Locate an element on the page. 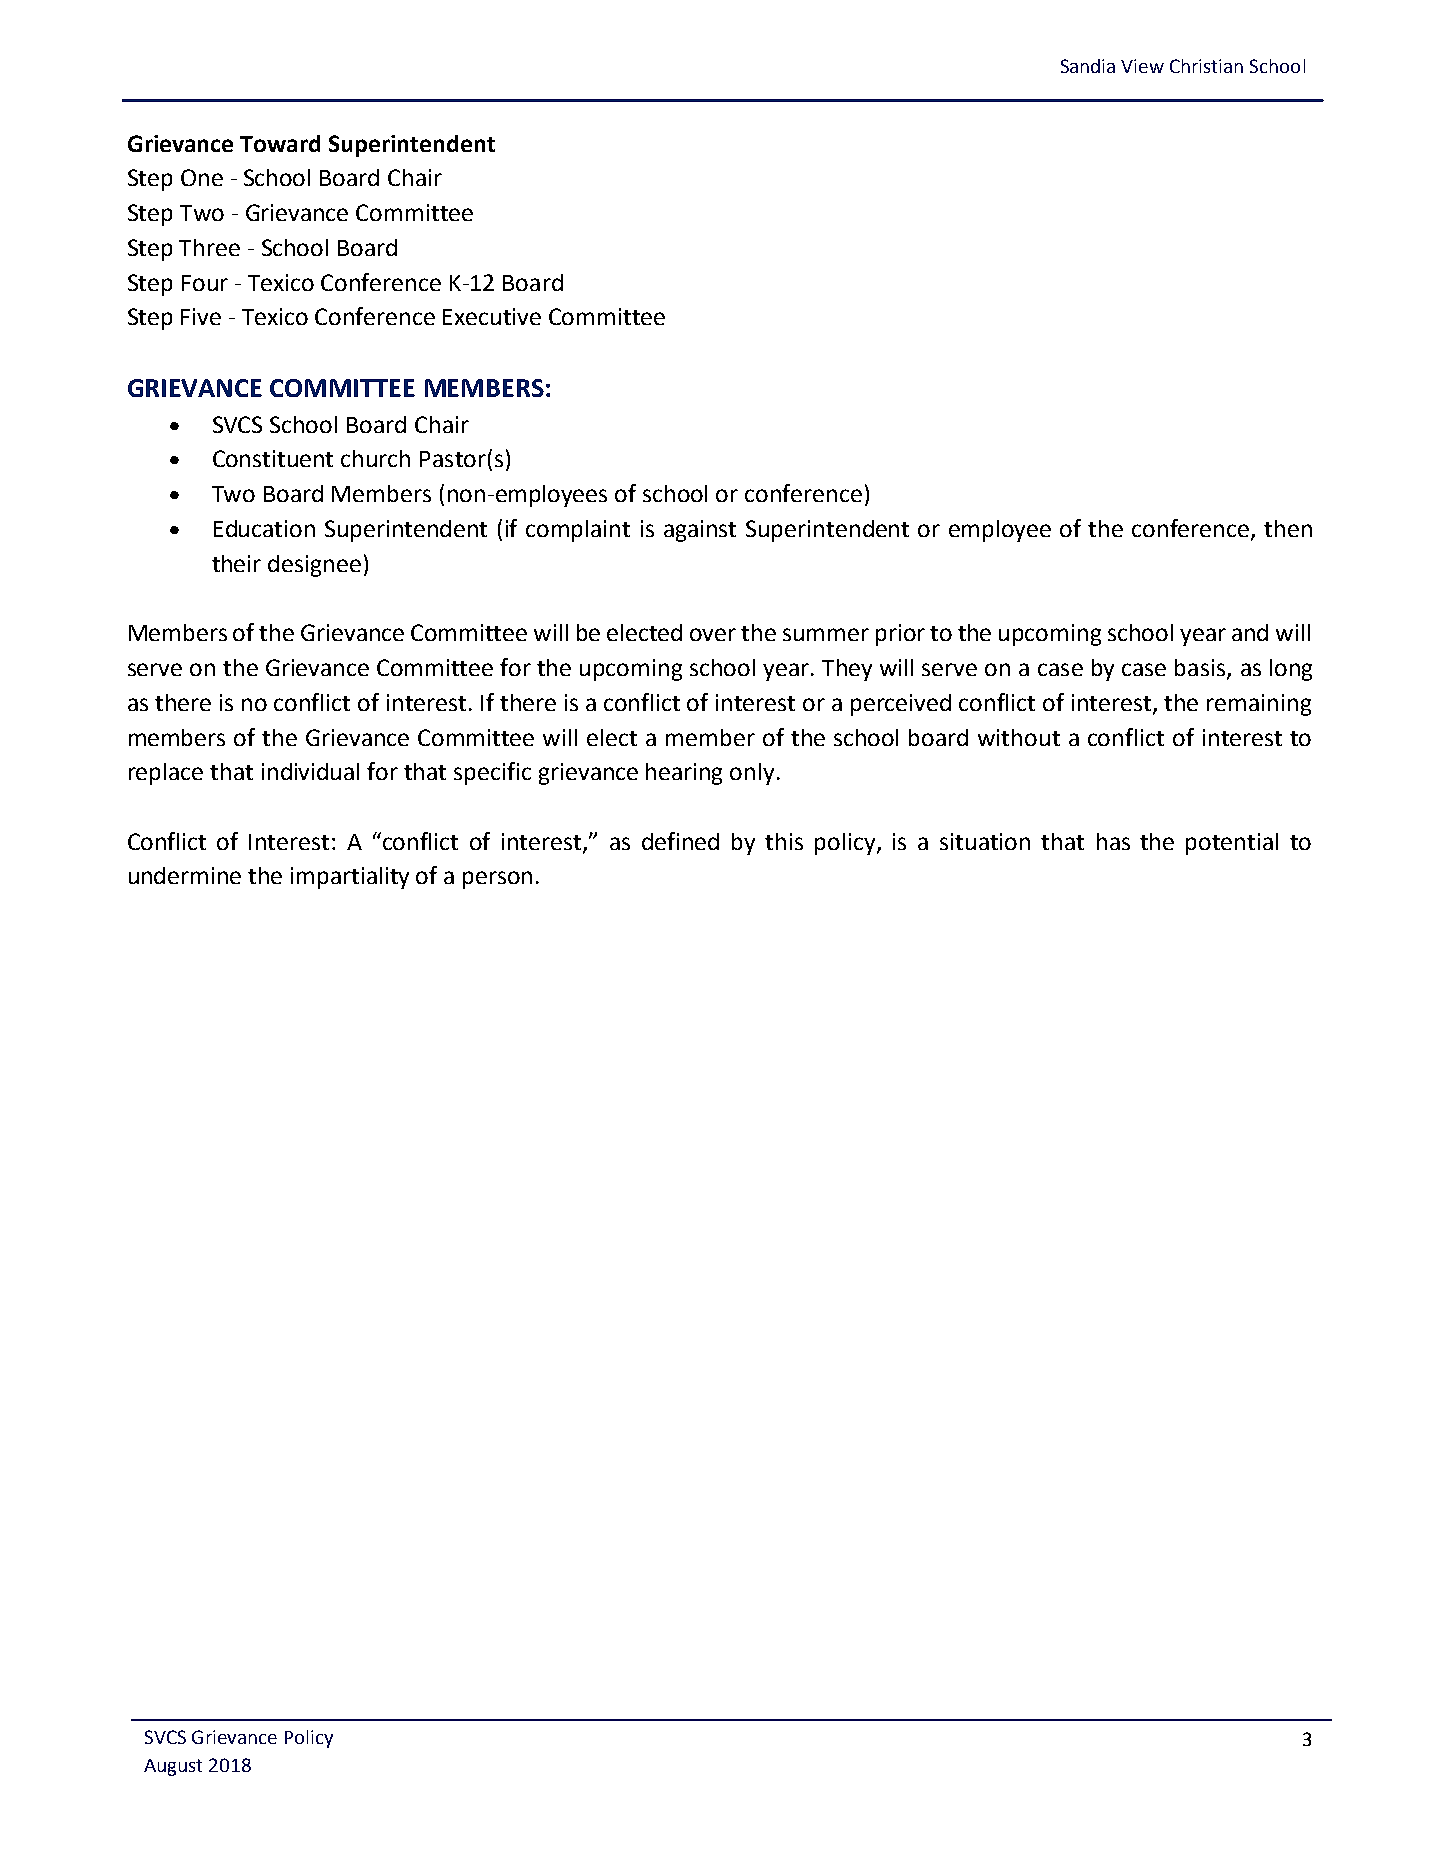 This document has height=1863, width=1440. individual is located at coordinates (310, 771).
